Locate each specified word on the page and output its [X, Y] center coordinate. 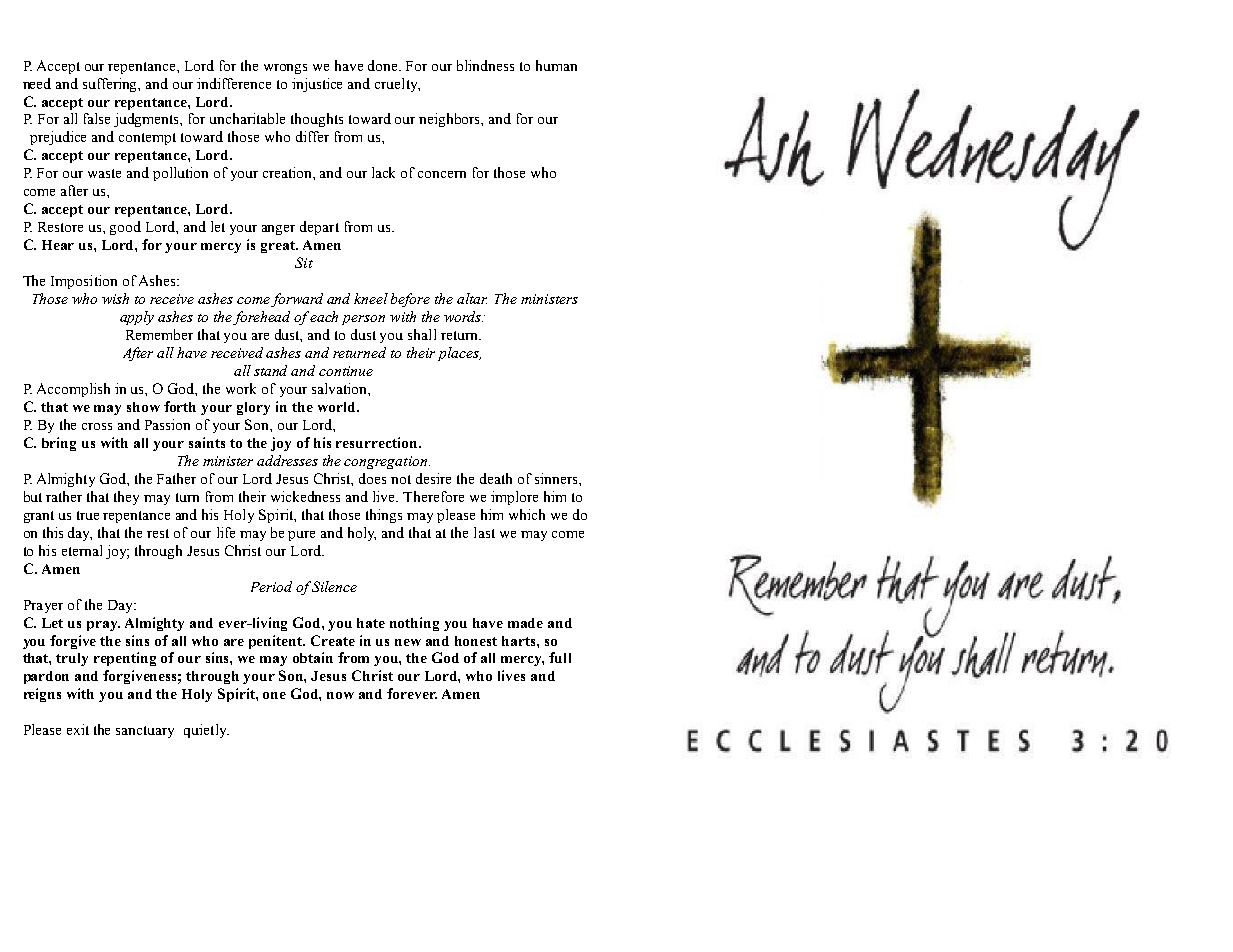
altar [472, 298]
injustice [317, 85]
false [97, 118]
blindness [485, 65]
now [340, 695]
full [560, 657]
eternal [82, 550]
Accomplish [73, 390]
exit [78, 729]
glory [253, 408]
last [484, 532]
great [279, 247]
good [125, 228]
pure [301, 536]
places [459, 354]
